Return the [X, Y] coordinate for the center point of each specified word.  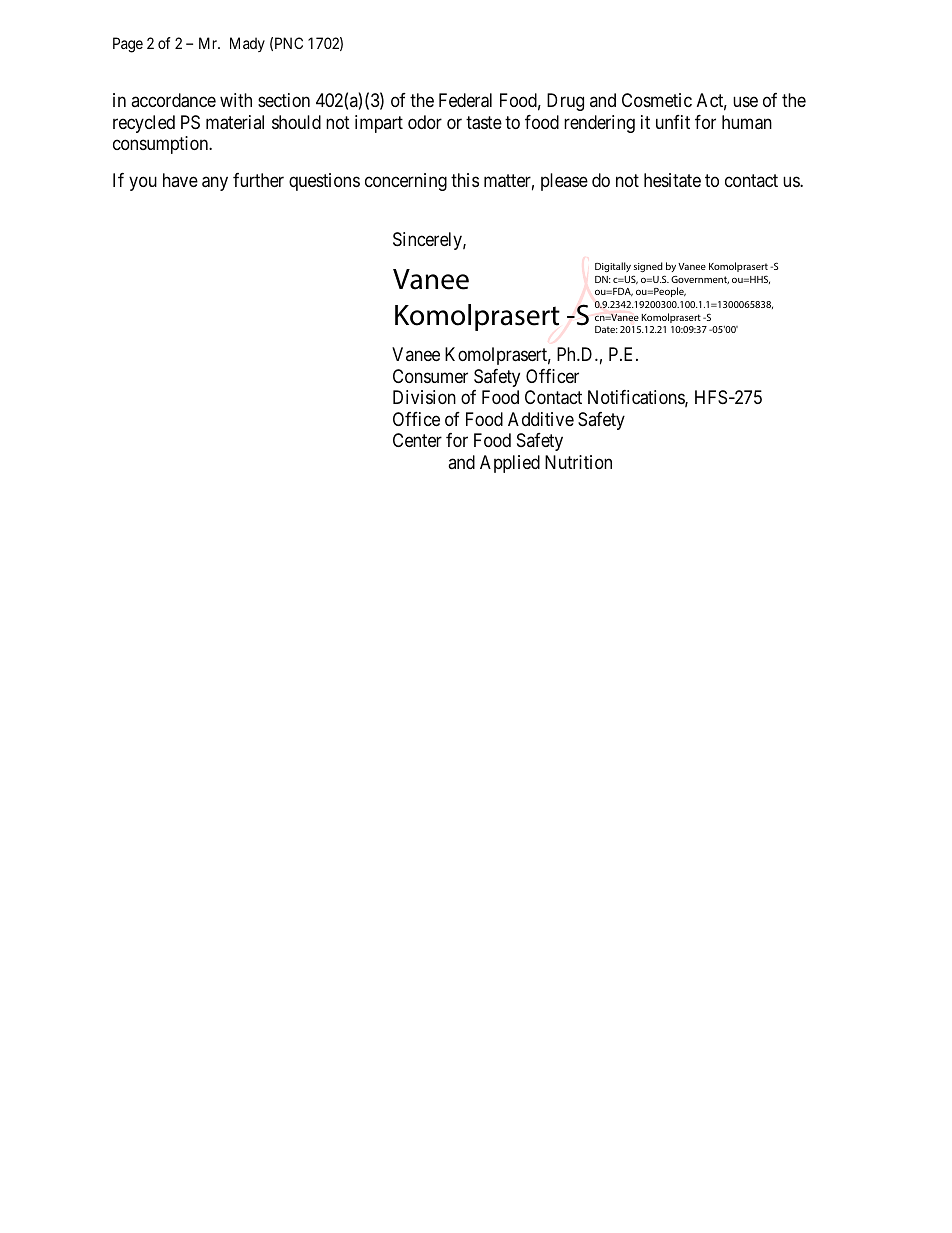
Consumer [430, 376]
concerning [406, 182]
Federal [465, 100]
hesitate [672, 180]
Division [424, 397]
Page [128, 45]
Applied [510, 464]
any [215, 184]
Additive [541, 419]
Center [417, 440]
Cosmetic [657, 100]
